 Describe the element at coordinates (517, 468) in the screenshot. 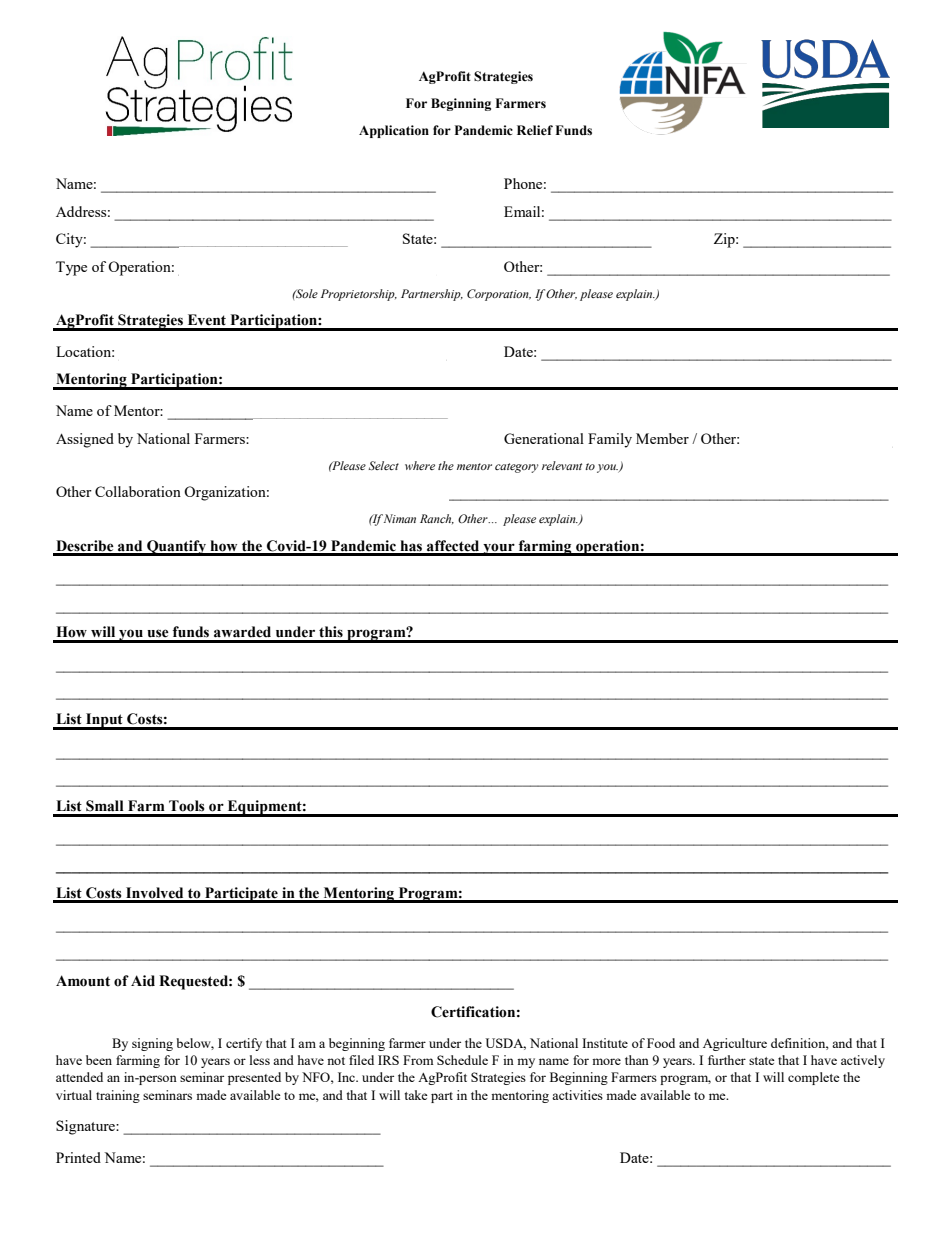

I see `category` at that location.
